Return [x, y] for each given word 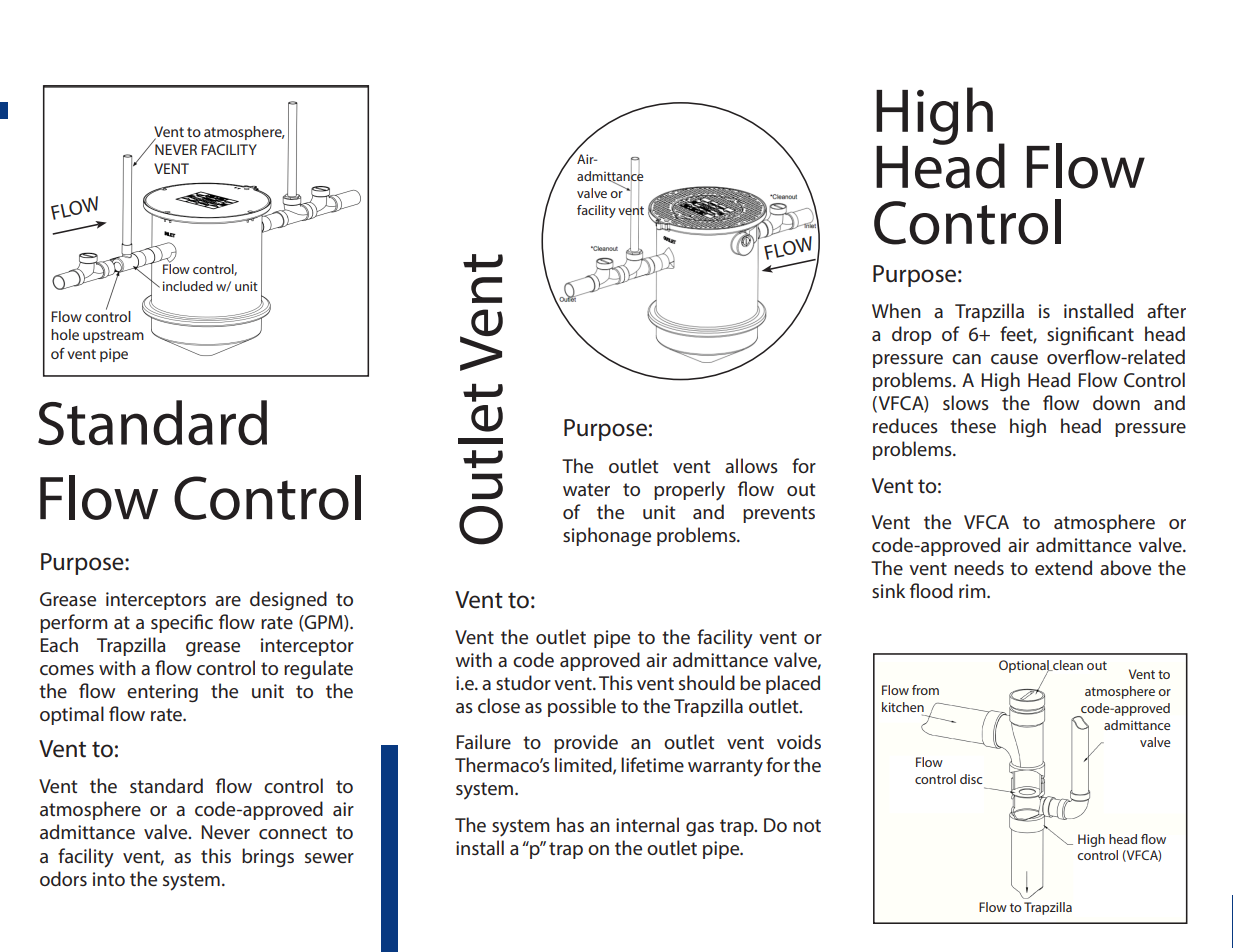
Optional [1025, 667]
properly [689, 491]
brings [268, 857]
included [188, 286]
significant [1090, 335]
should [707, 682]
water [586, 489]
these [973, 425]
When [896, 310]
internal [647, 824]
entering [162, 693]
